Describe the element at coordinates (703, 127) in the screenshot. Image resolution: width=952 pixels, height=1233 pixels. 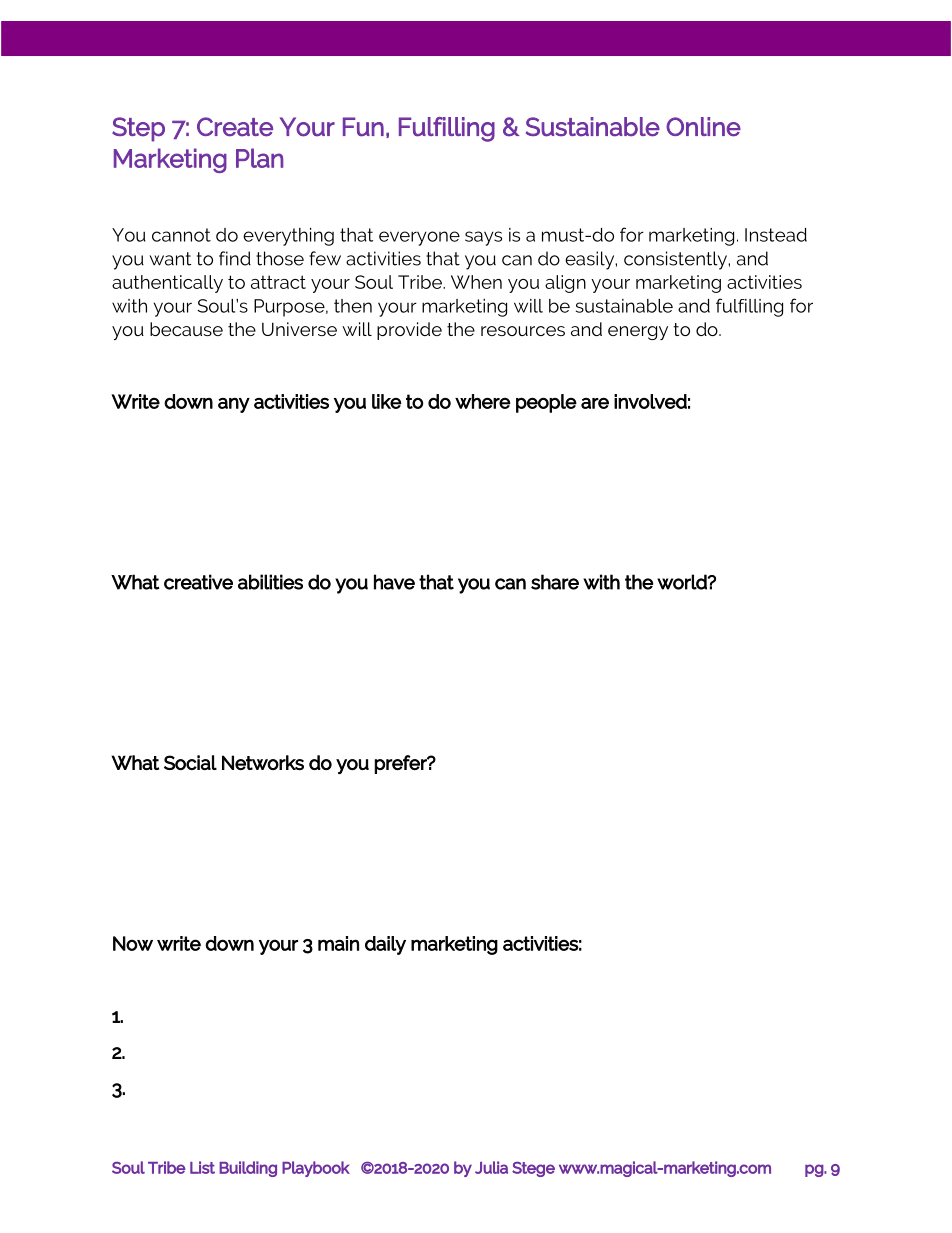
I see `Online` at that location.
